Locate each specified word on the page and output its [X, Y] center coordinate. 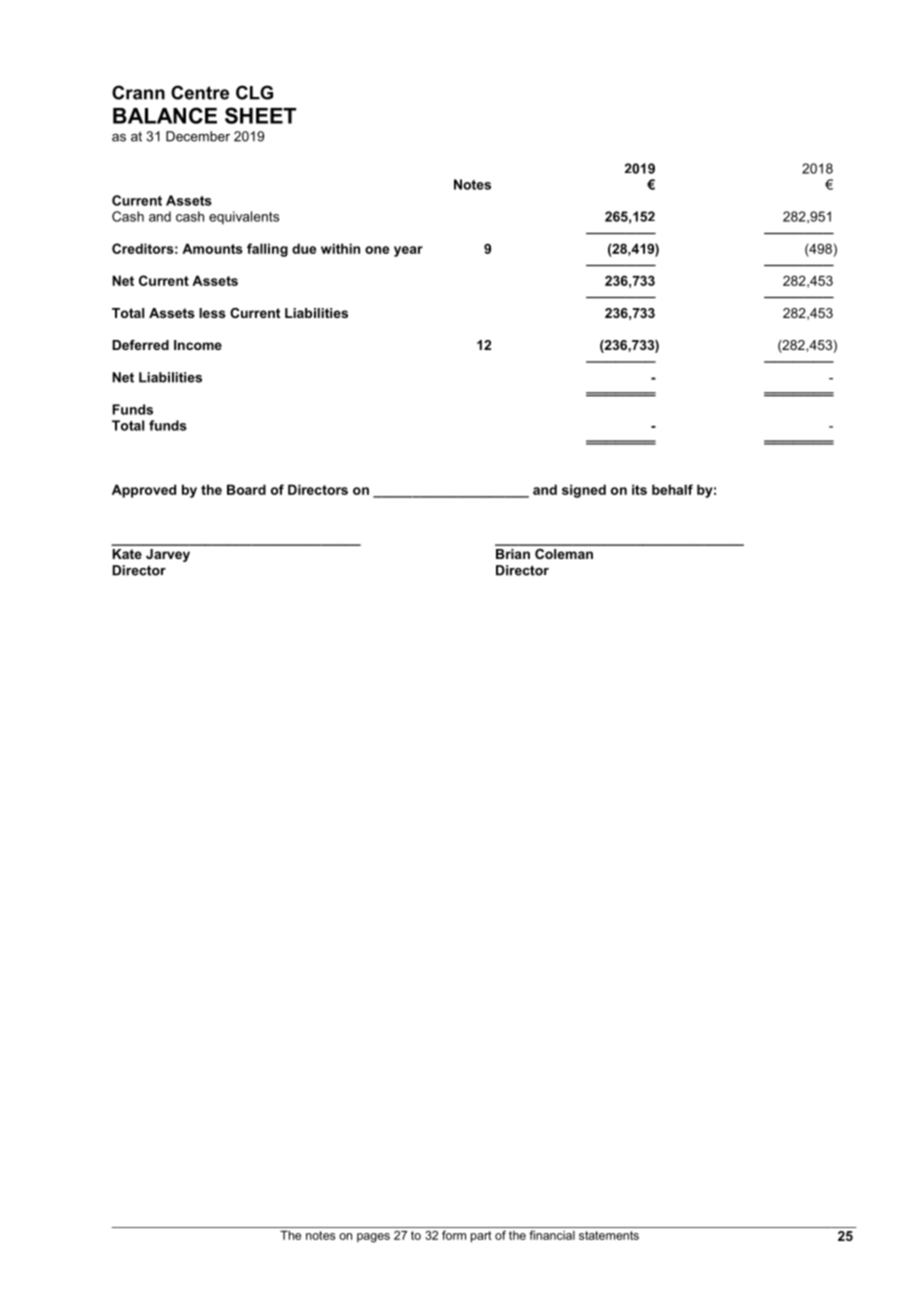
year [408, 251]
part [481, 1237]
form [454, 1235]
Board [246, 489]
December [198, 136]
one [377, 250]
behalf [672, 489]
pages [373, 1238]
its [639, 489]
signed [584, 491]
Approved [144, 491]
